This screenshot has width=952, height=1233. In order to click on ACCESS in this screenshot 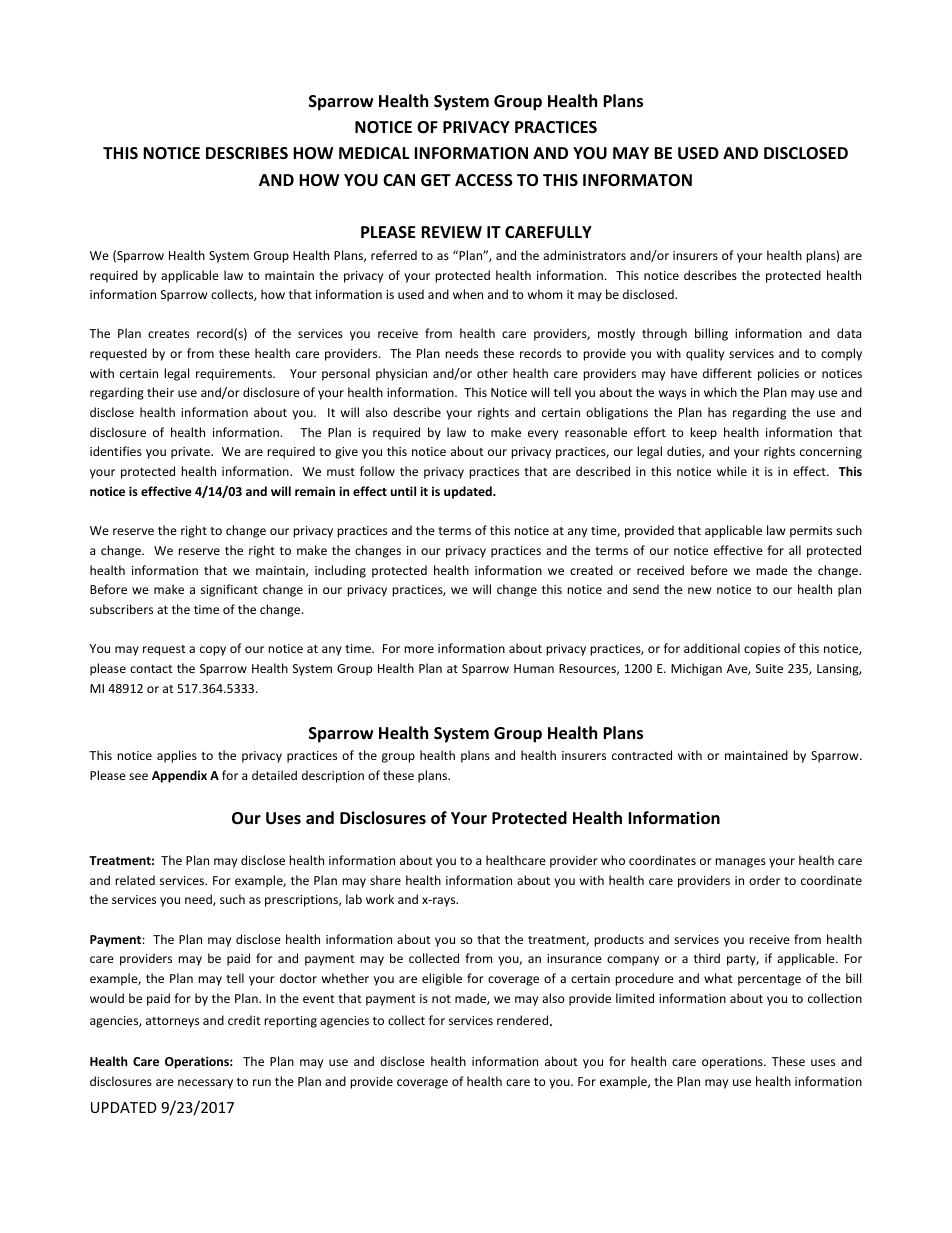, I will do `click(484, 180)`.
